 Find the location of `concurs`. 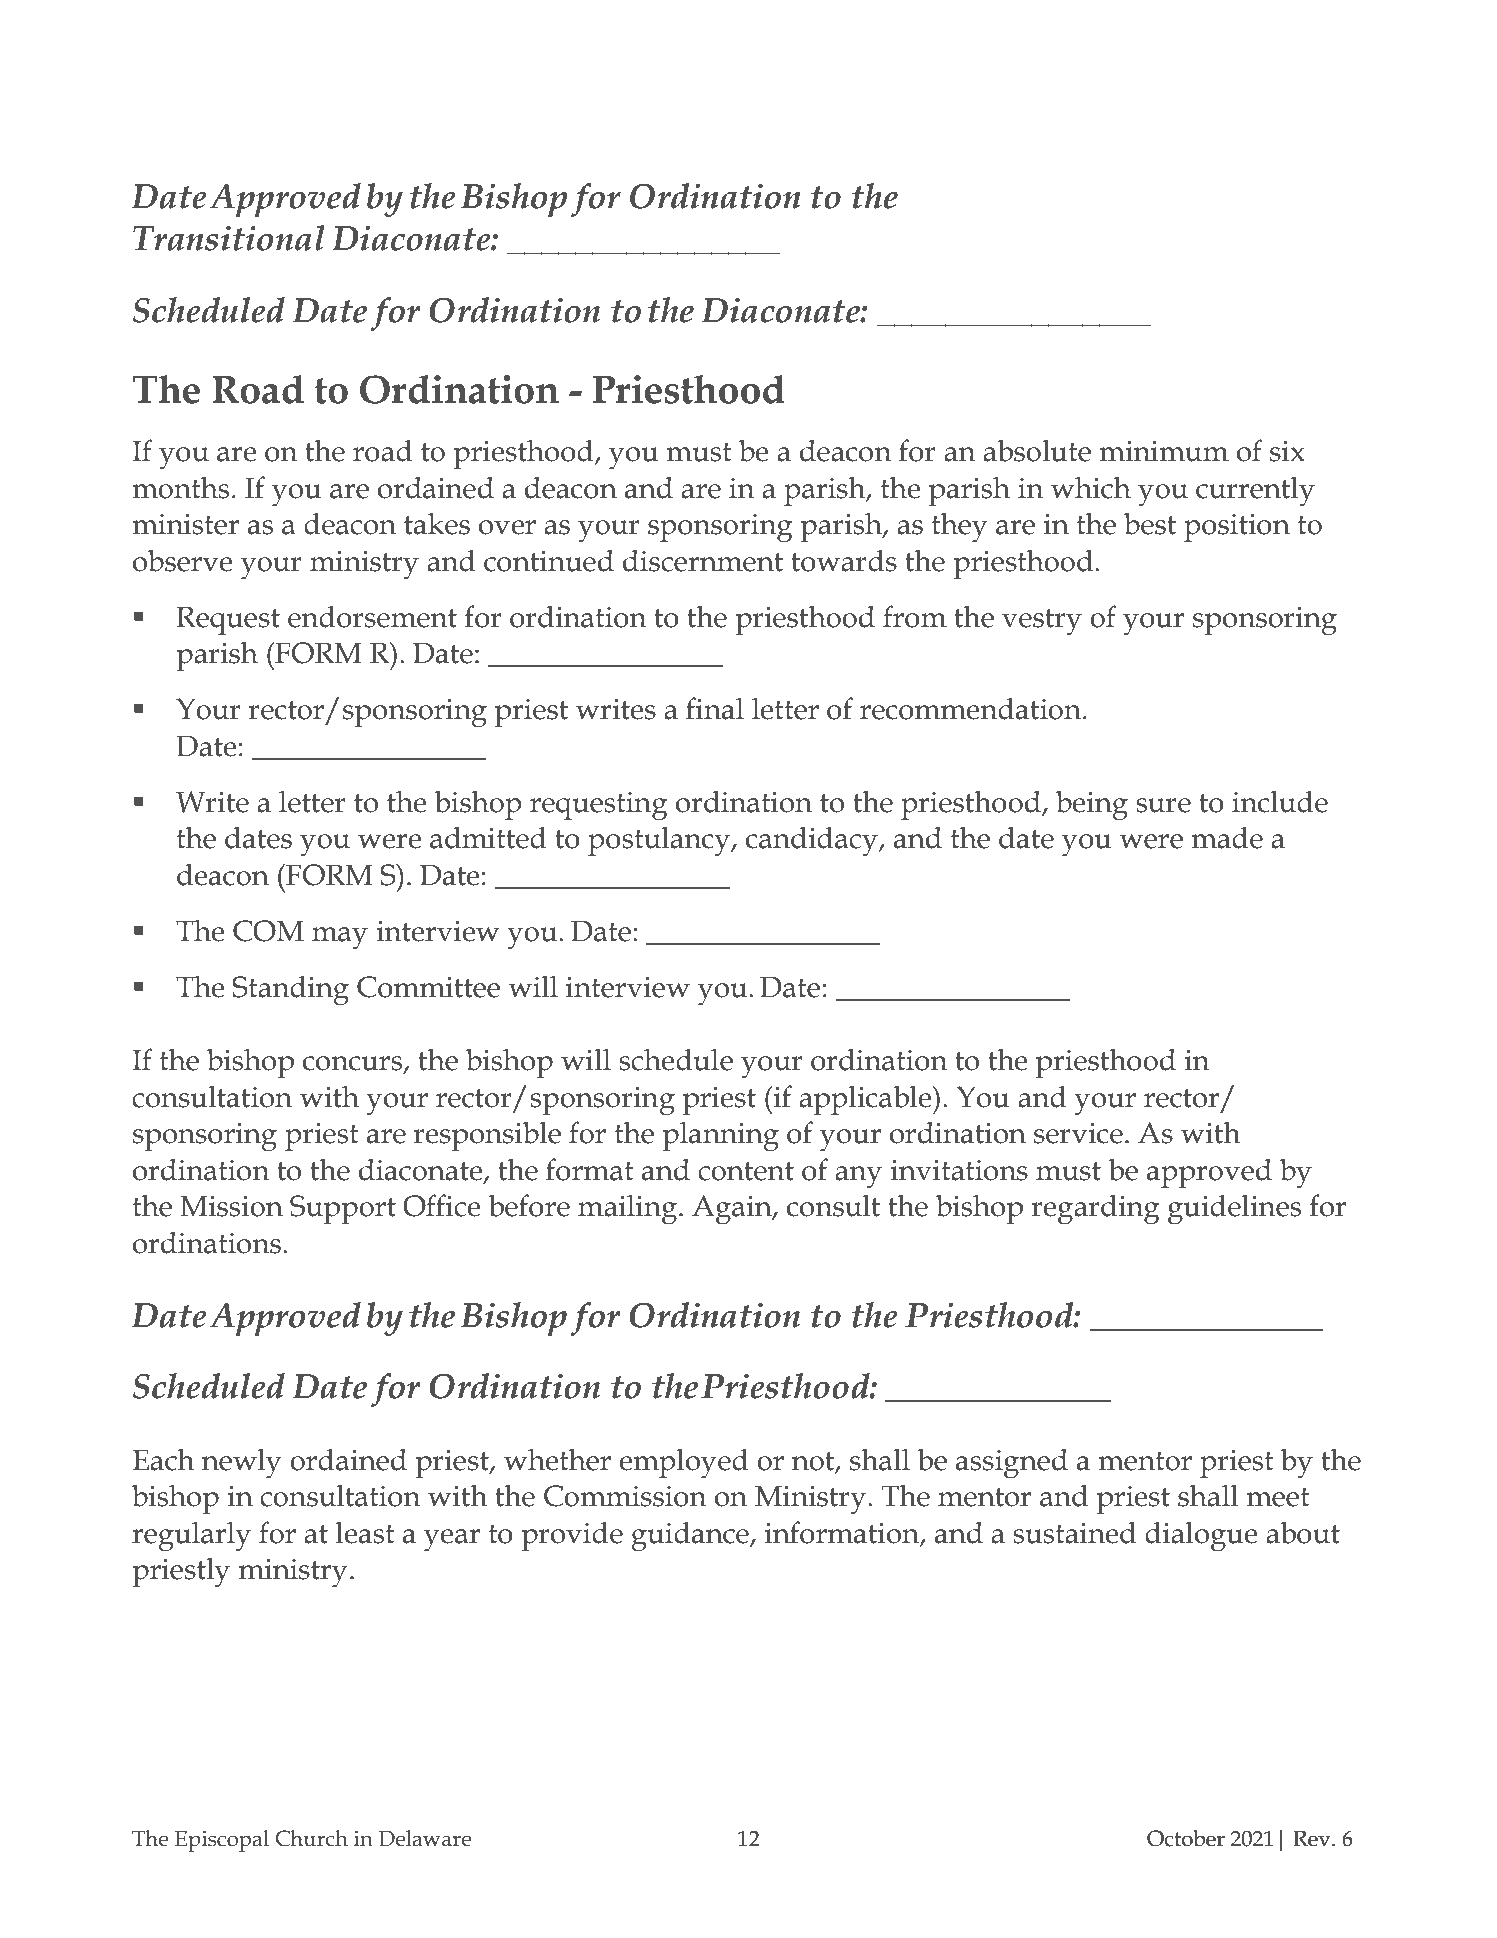

concurs is located at coordinates (354, 1064).
